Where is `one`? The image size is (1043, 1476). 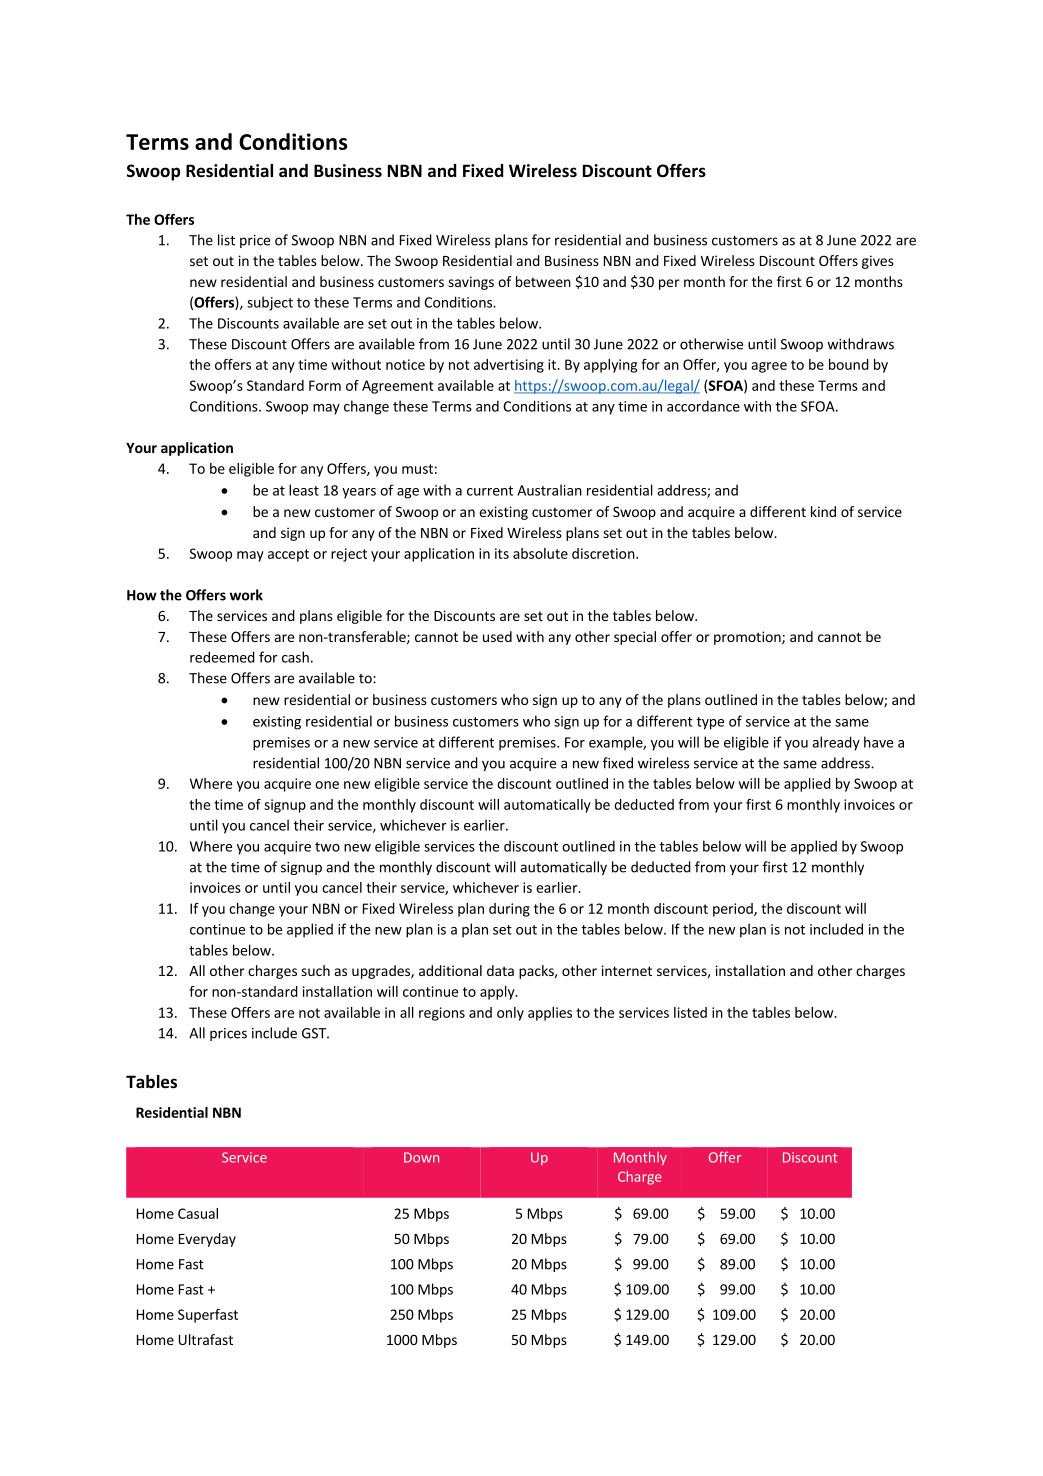
one is located at coordinates (327, 785).
